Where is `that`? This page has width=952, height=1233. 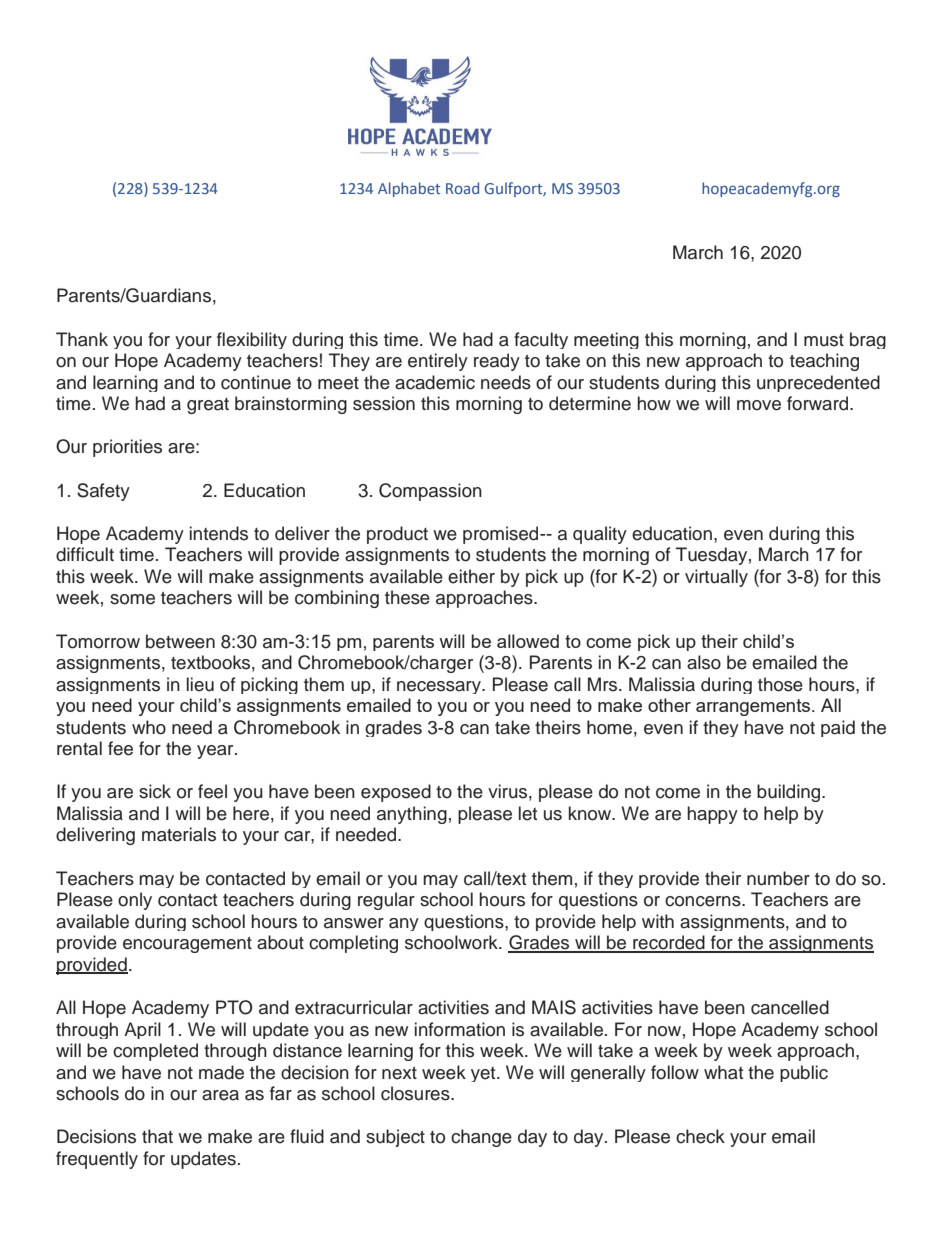
that is located at coordinates (157, 1136).
